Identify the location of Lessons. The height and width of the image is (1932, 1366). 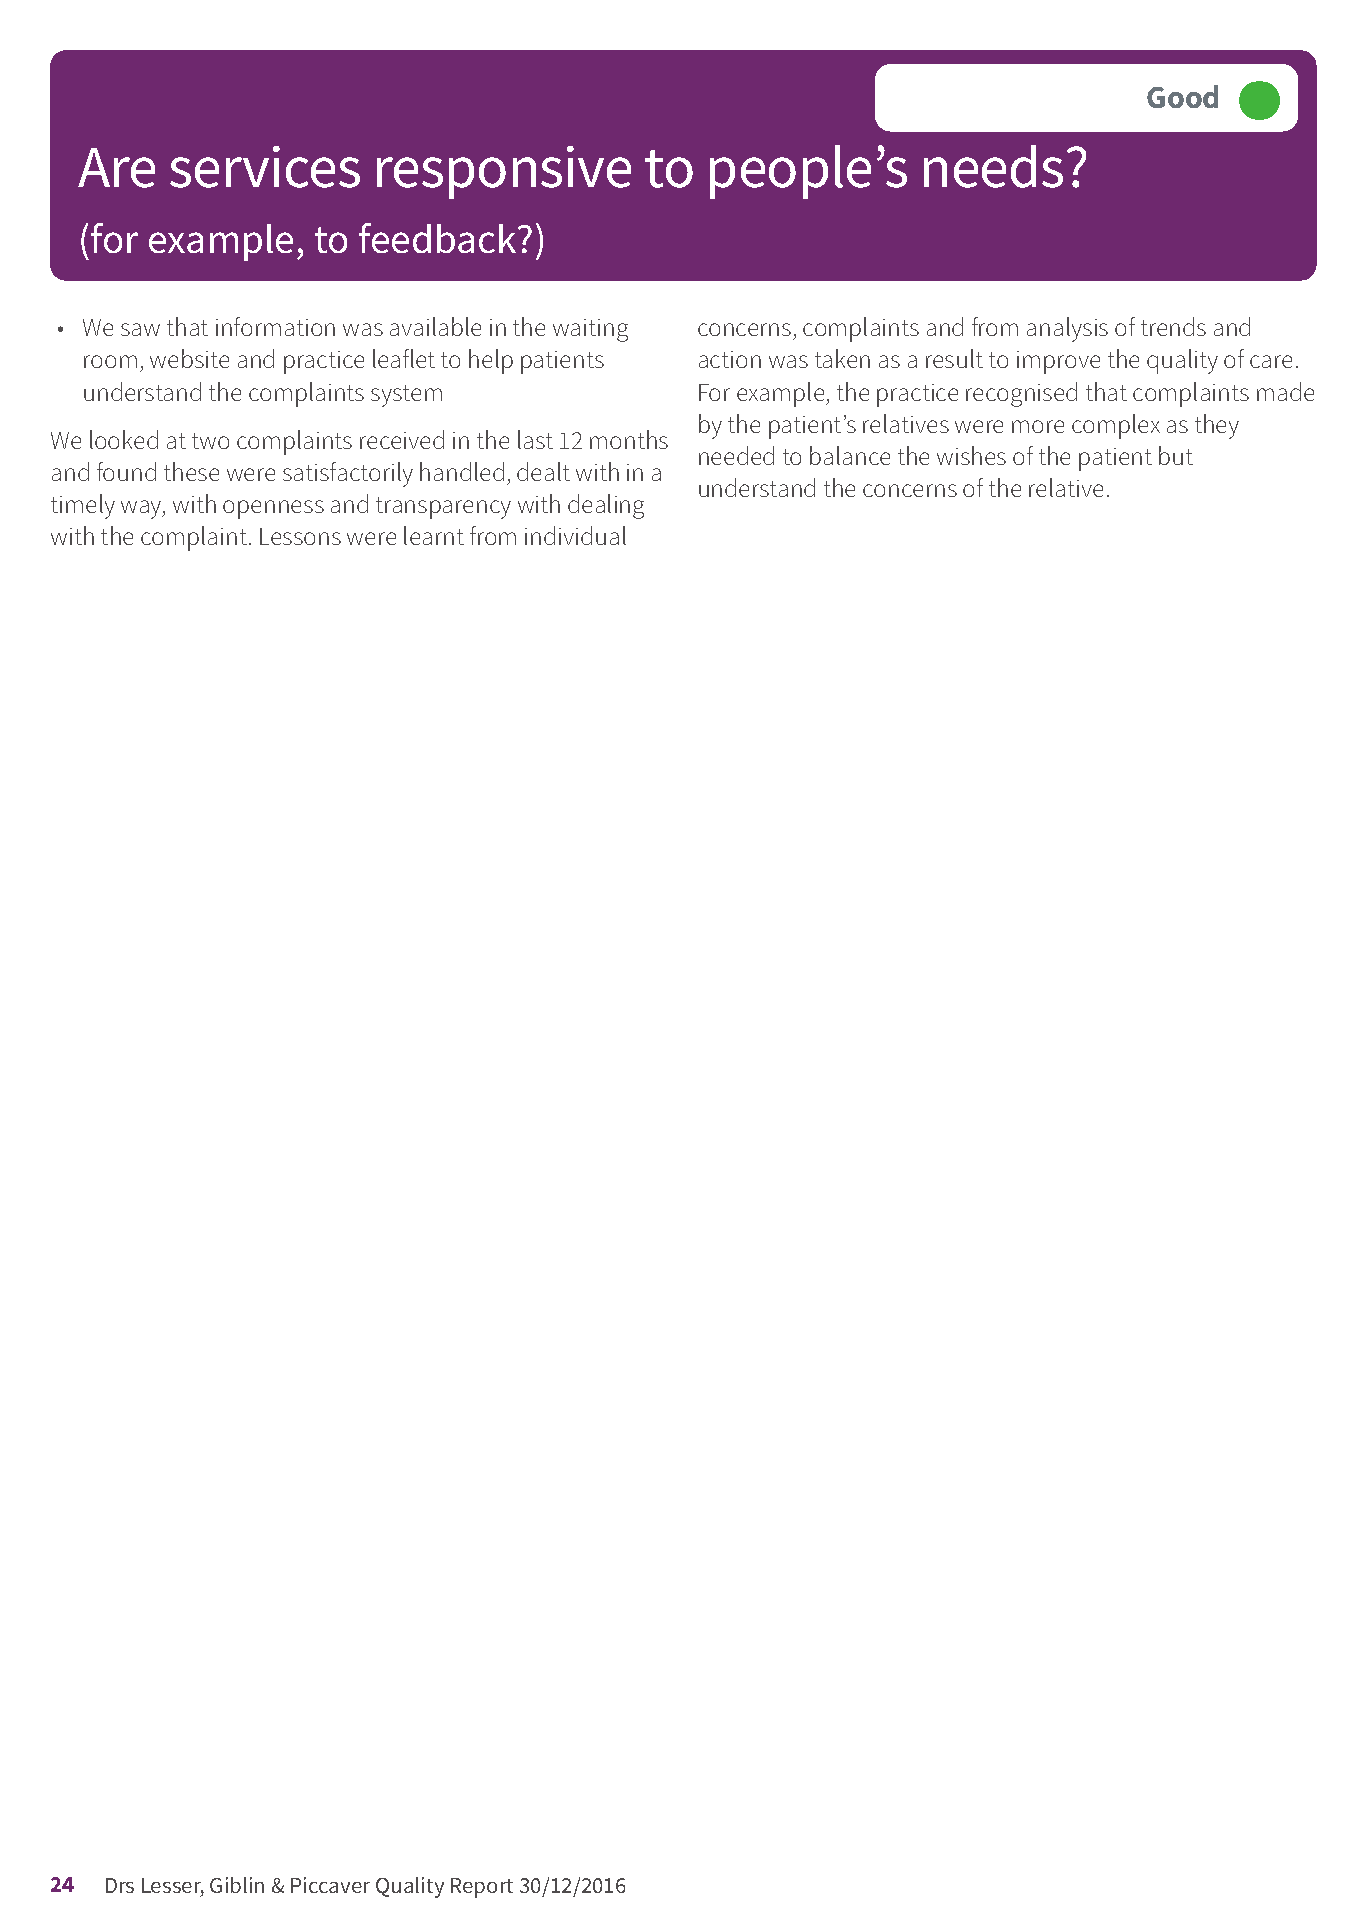
(300, 536).
